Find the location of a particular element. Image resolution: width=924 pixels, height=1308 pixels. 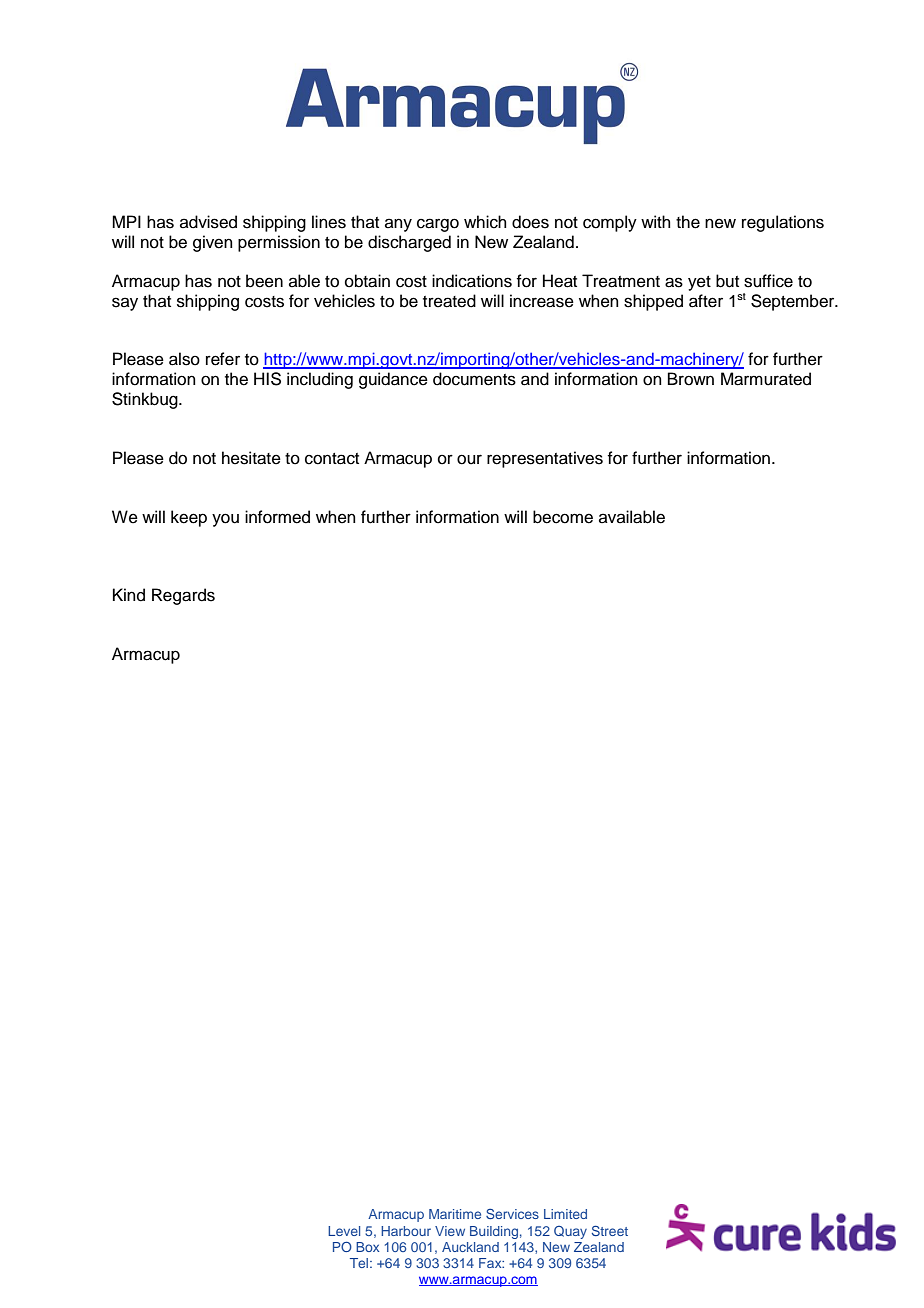

become is located at coordinates (563, 517).
